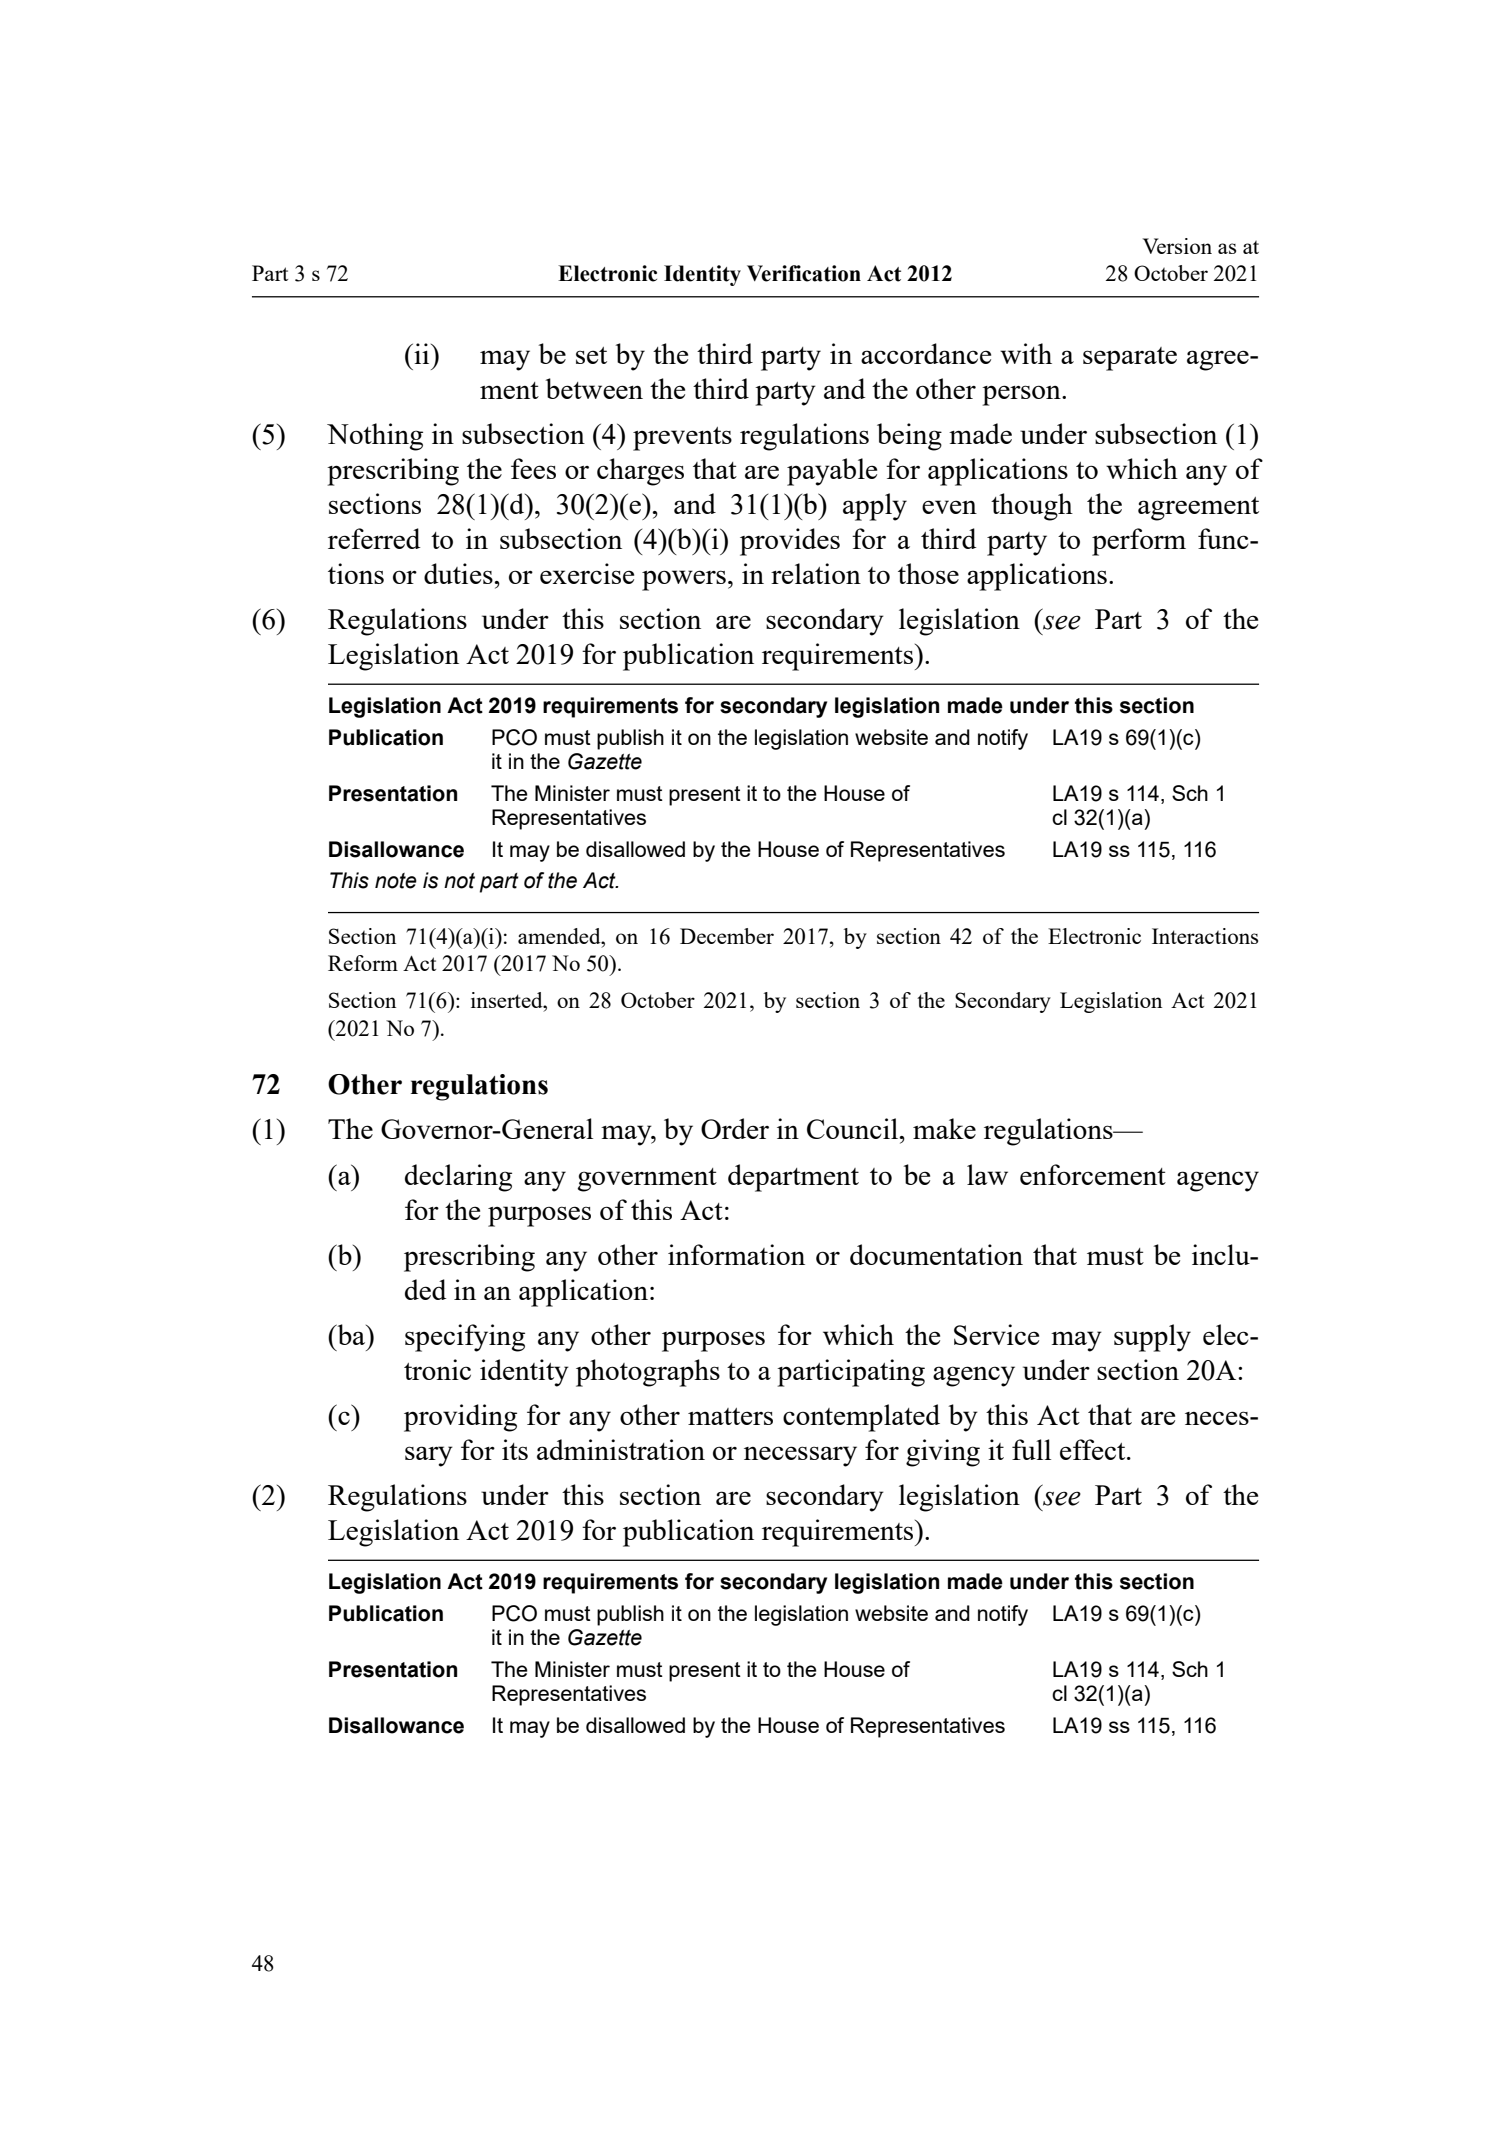  Describe the element at coordinates (727, 936) in the screenshot. I see `December` at that location.
